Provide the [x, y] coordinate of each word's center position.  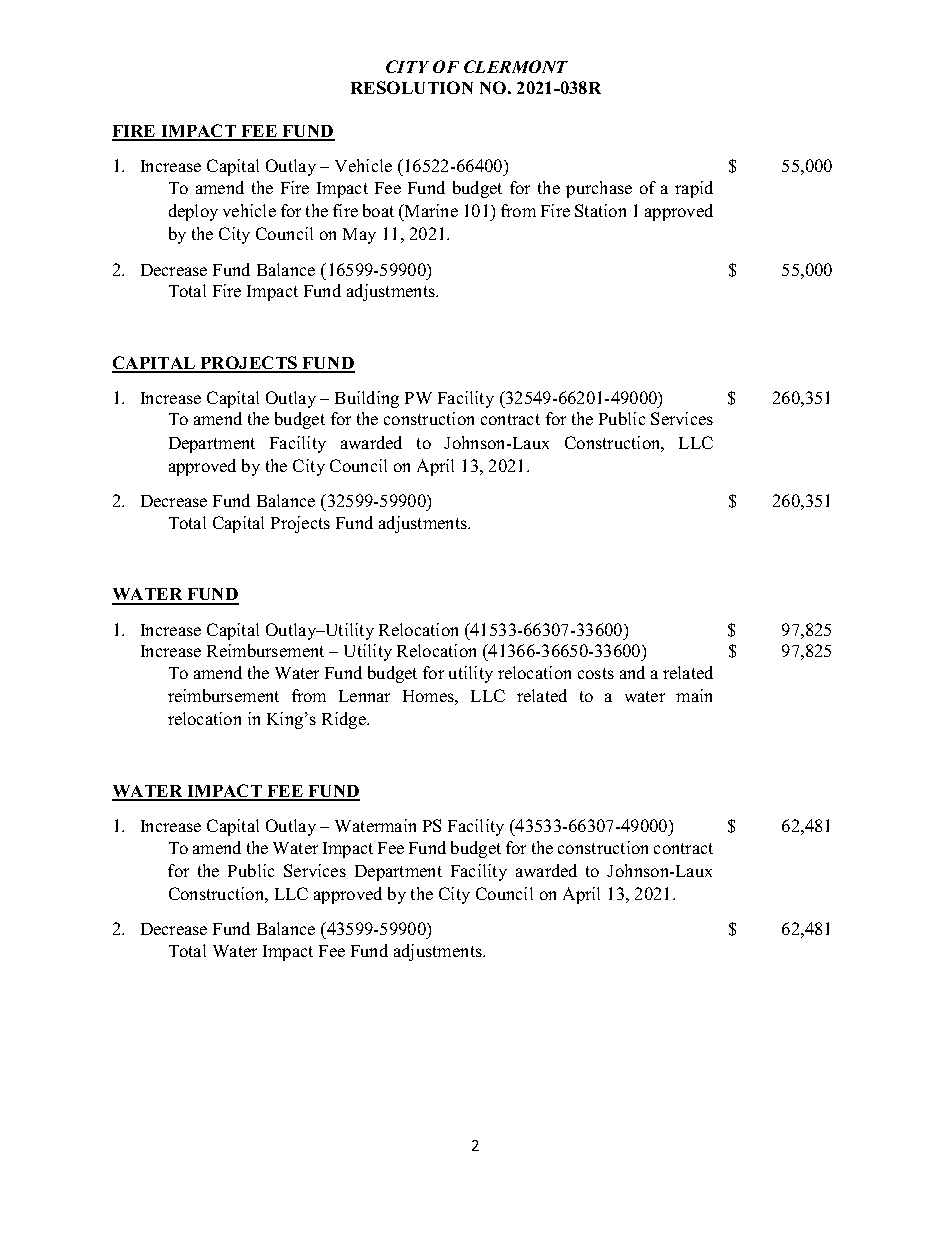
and [632, 672]
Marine [430, 210]
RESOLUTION [412, 87]
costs [596, 673]
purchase [599, 189]
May [359, 236]
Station [600, 210]
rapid [694, 189]
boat [378, 210]
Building [367, 399]
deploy [193, 212]
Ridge [345, 720]
